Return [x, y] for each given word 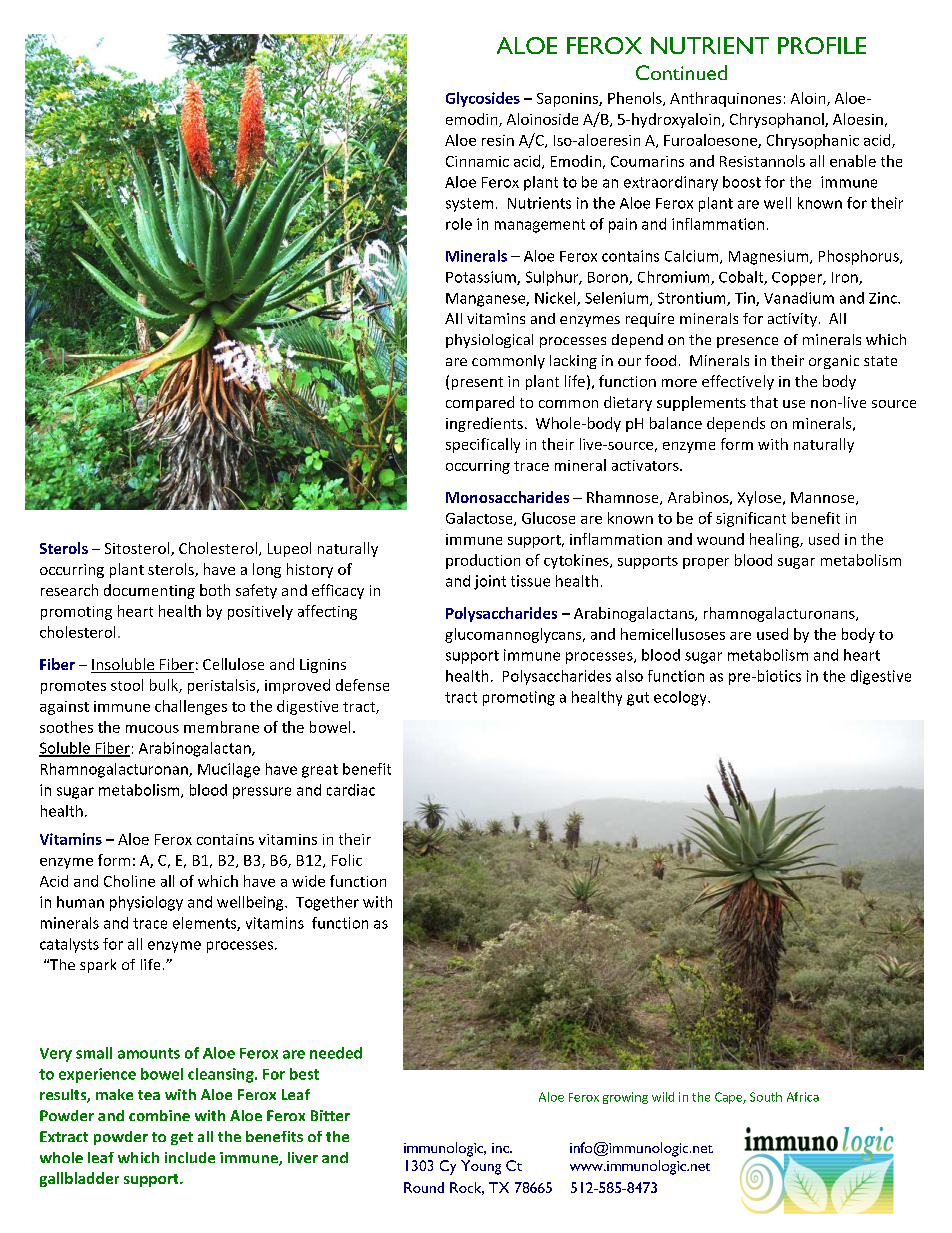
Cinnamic [477, 161]
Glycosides [483, 99]
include [190, 1157]
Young [481, 1167]
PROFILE [822, 45]
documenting [149, 591]
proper [706, 563]
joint [490, 582]
